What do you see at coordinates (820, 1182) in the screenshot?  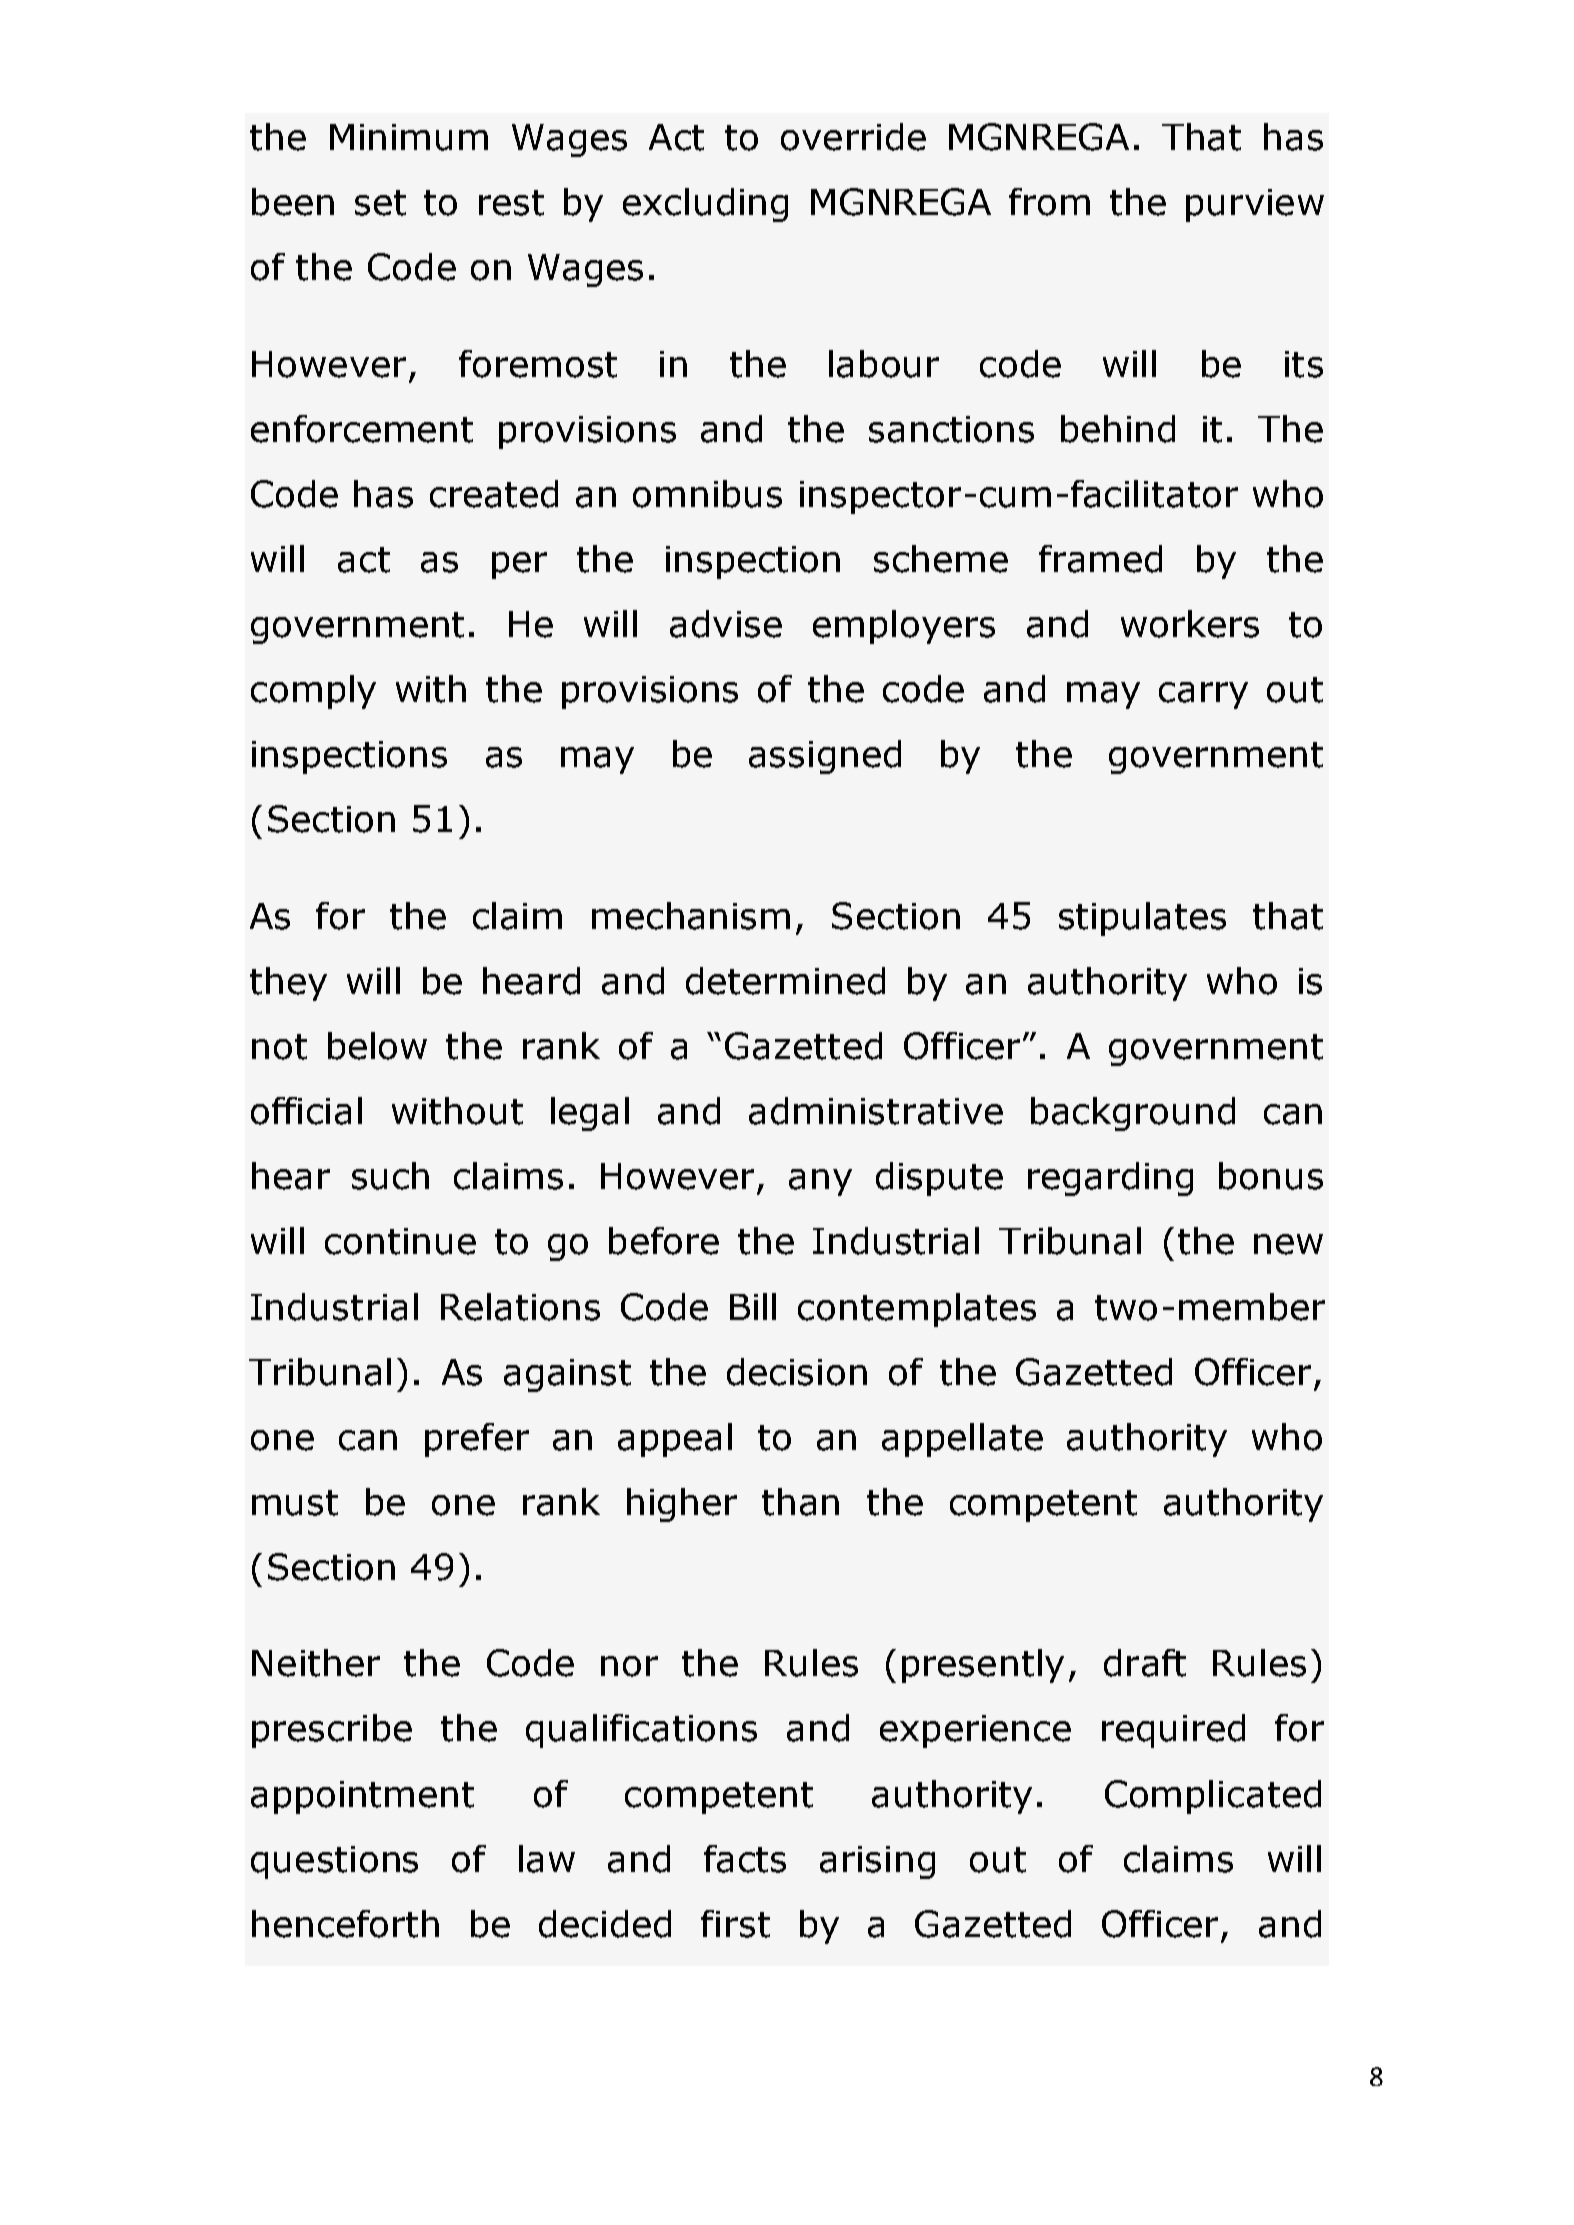 I see `any` at bounding box center [820, 1182].
